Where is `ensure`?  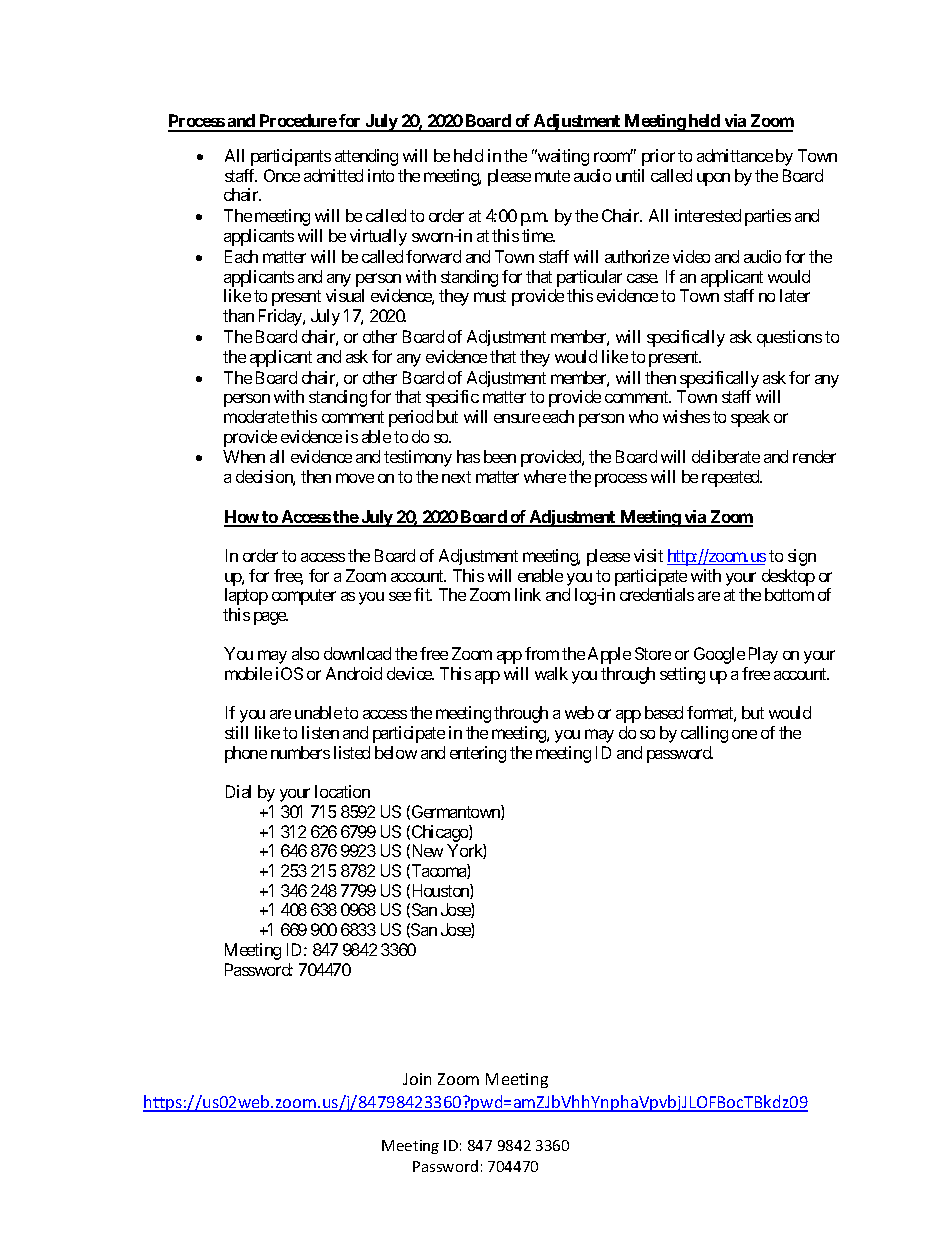 ensure is located at coordinates (517, 418).
